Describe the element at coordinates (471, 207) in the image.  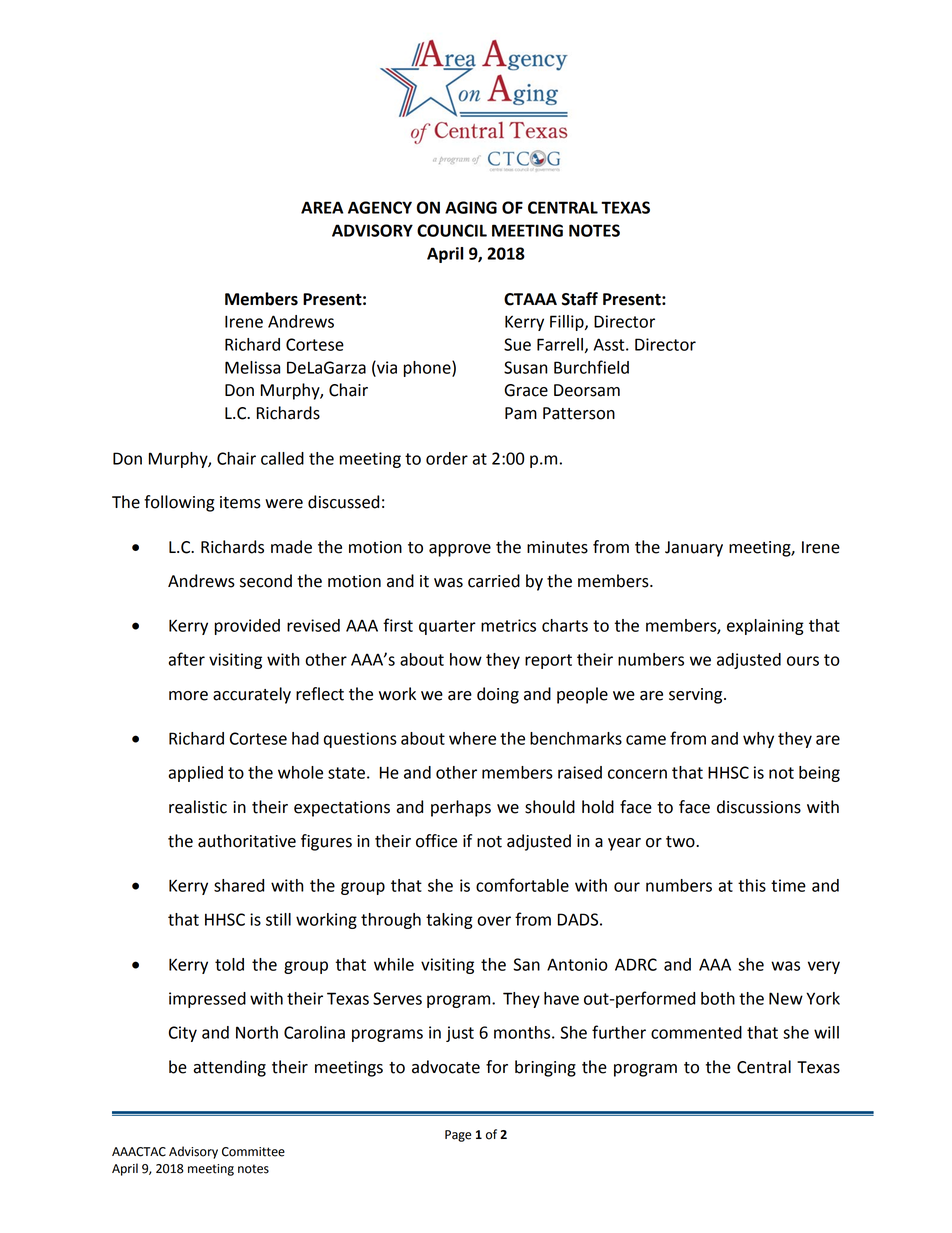
I see `AGING` at that location.
